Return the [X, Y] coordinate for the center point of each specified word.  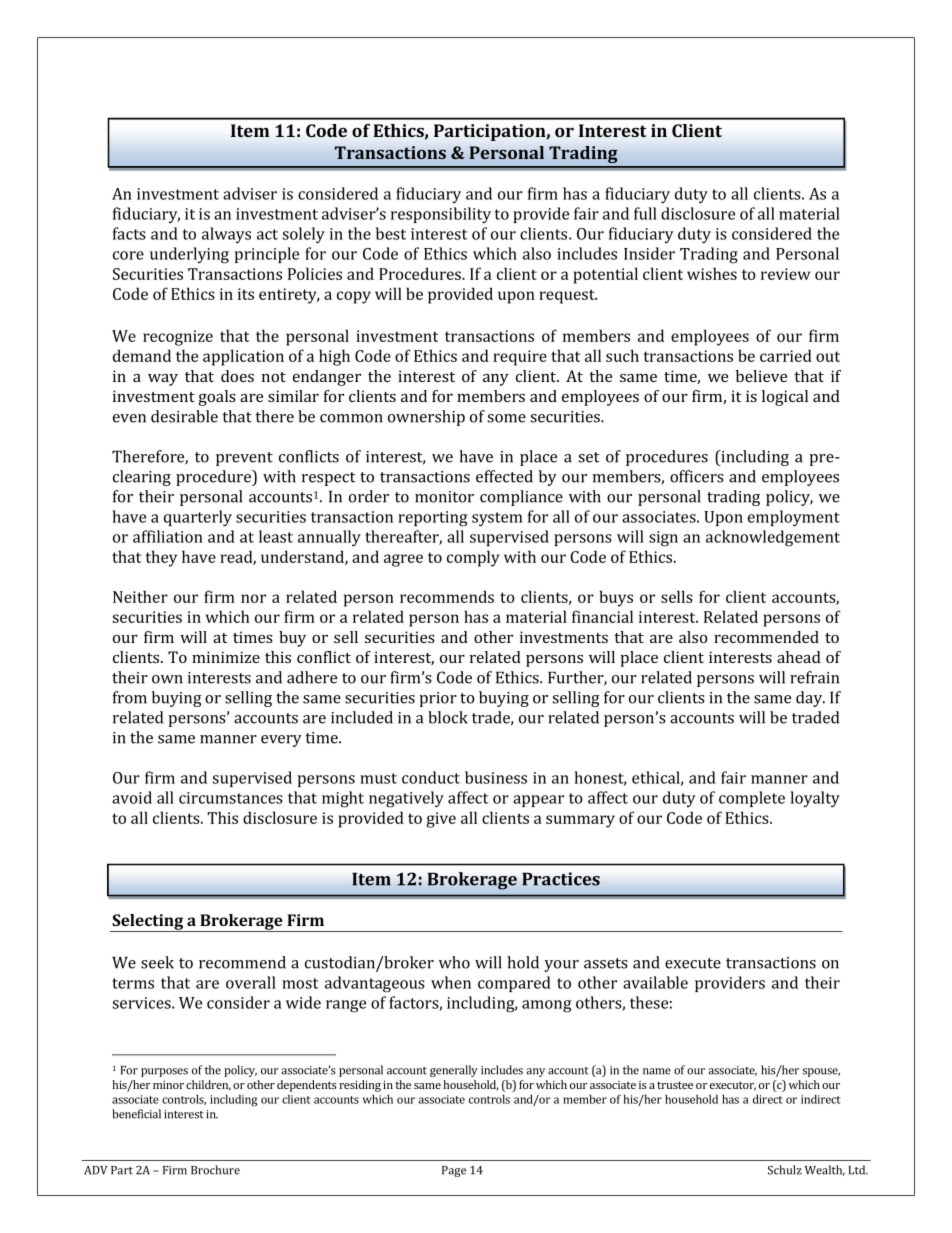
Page [454, 1171]
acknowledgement [773, 538]
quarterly [198, 518]
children [208, 1085]
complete [752, 799]
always [226, 235]
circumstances [231, 798]
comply [473, 558]
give [441, 820]
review [785, 274]
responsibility [441, 215]
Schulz [785, 1170]
